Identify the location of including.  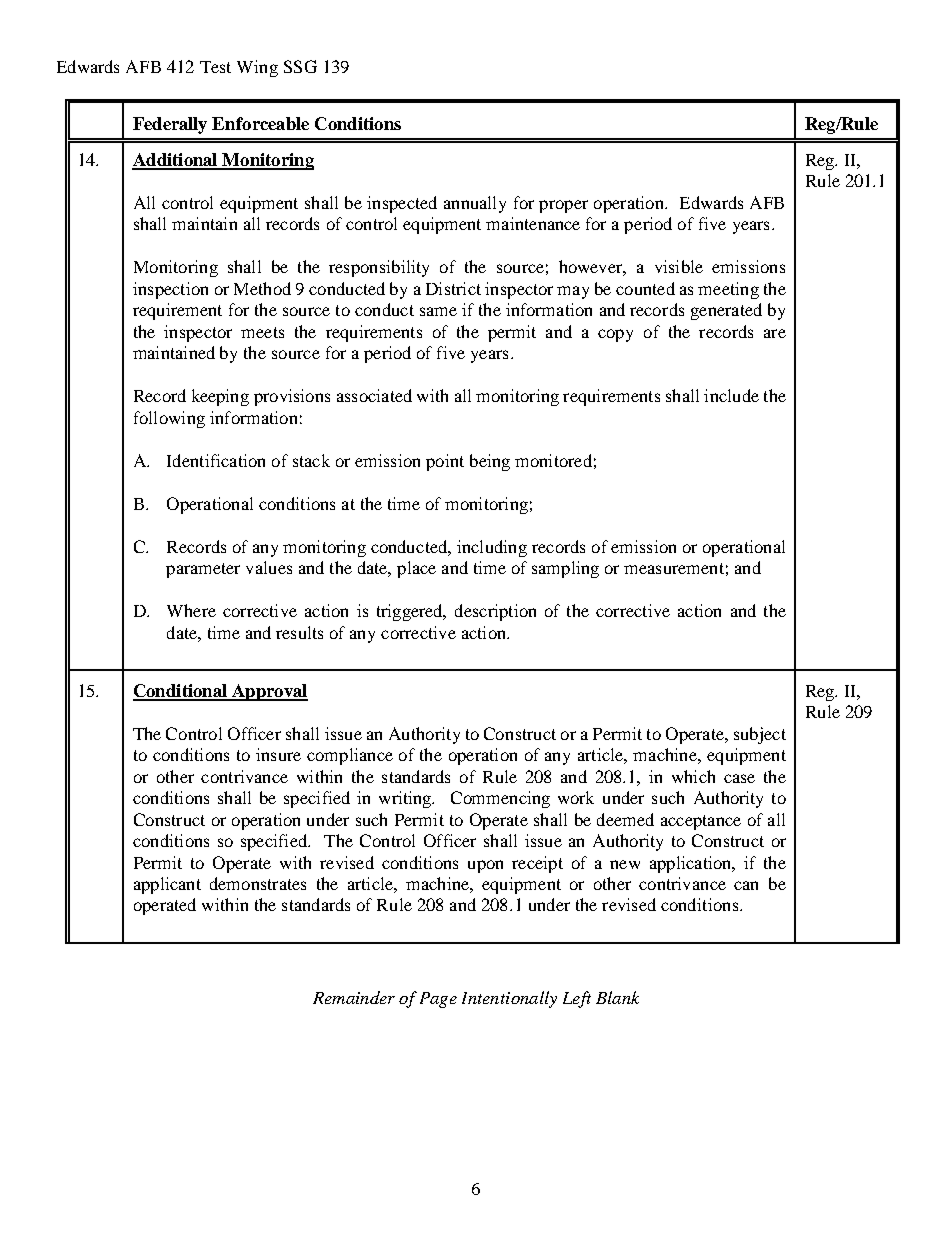
(492, 548).
